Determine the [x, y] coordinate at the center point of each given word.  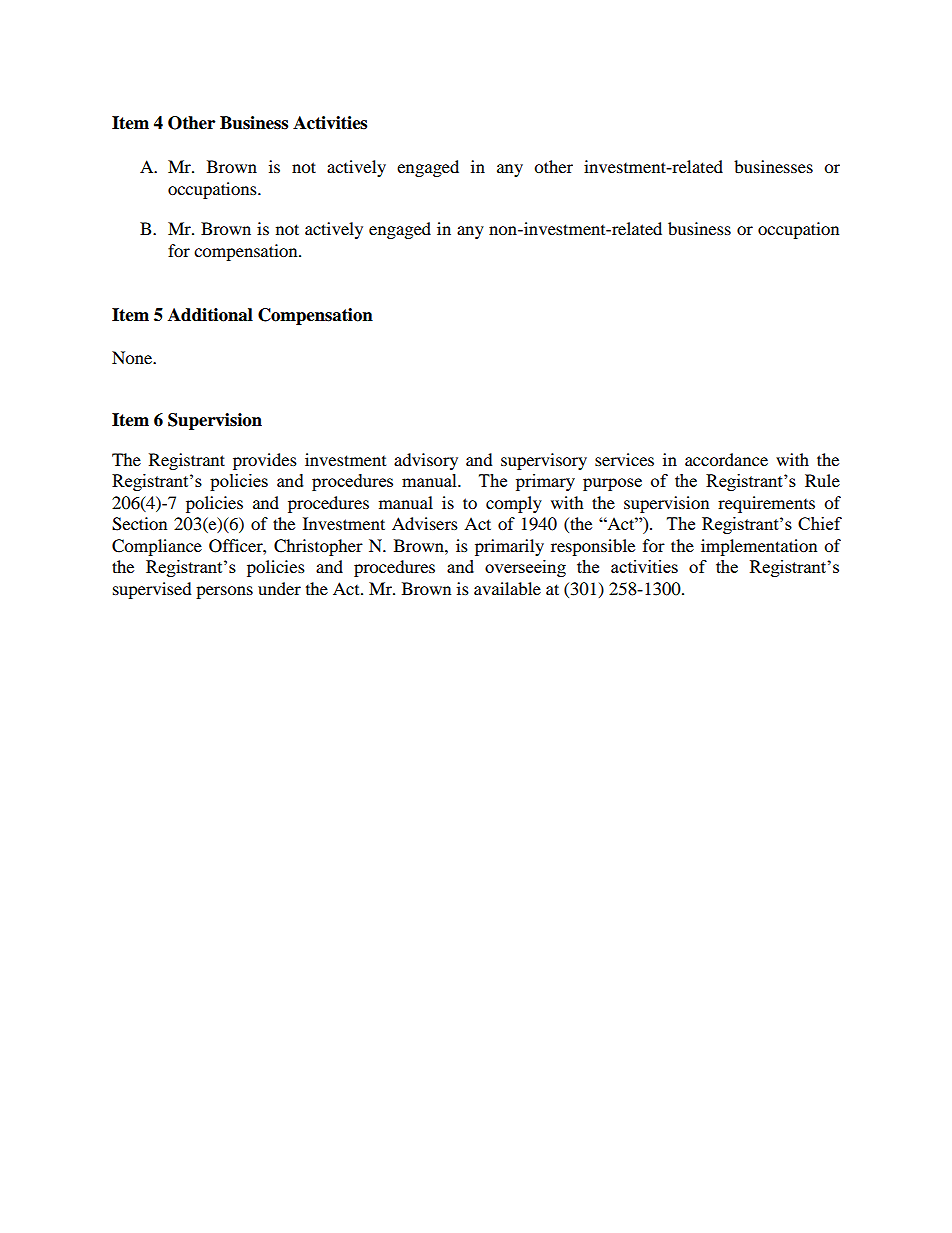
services [624, 459]
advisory [426, 461]
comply [514, 504]
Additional [210, 315]
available [507, 588]
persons [224, 592]
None [133, 357]
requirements [766, 504]
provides [265, 461]
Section [139, 524]
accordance [726, 459]
